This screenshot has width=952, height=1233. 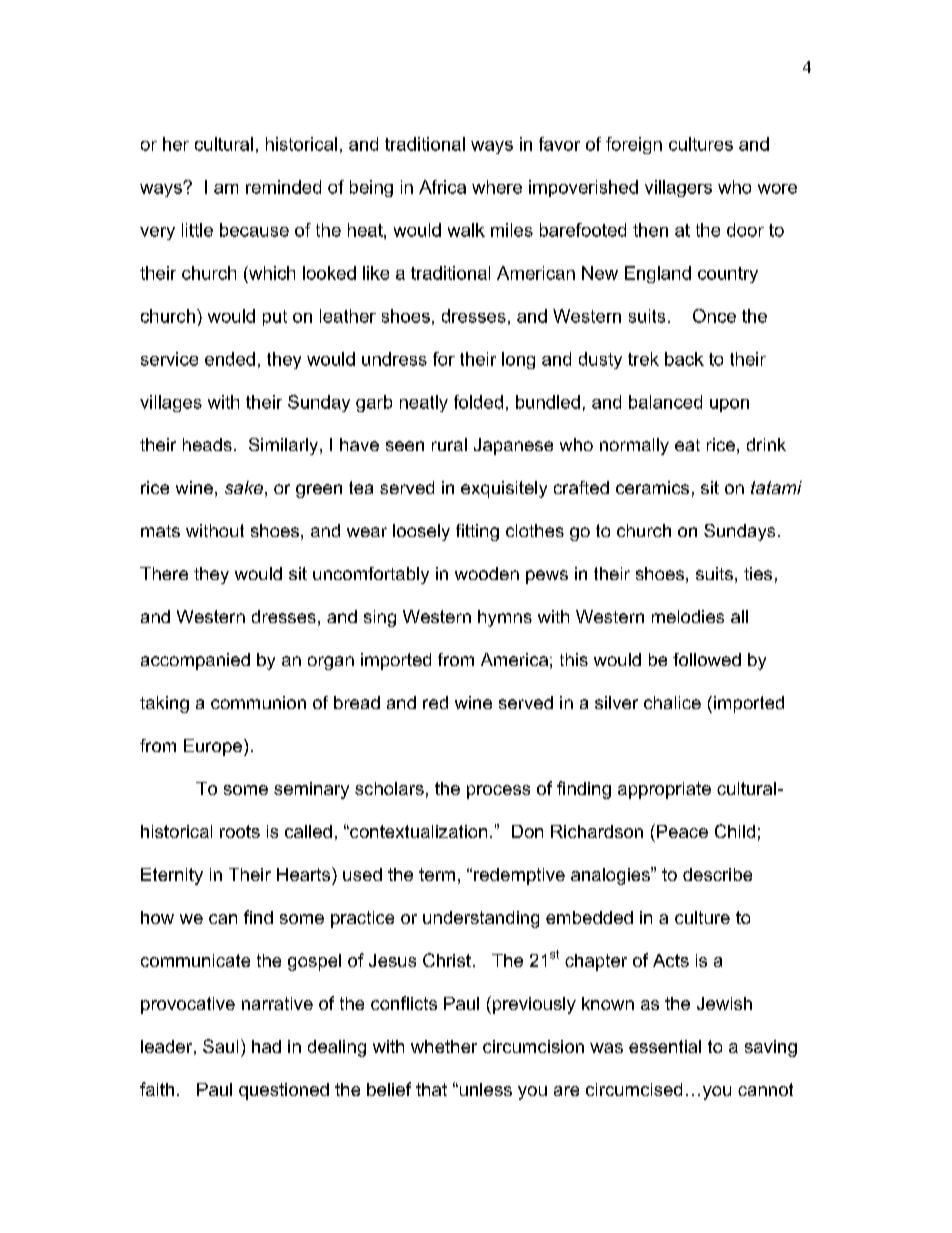 I want to click on whether, so click(x=444, y=1046).
